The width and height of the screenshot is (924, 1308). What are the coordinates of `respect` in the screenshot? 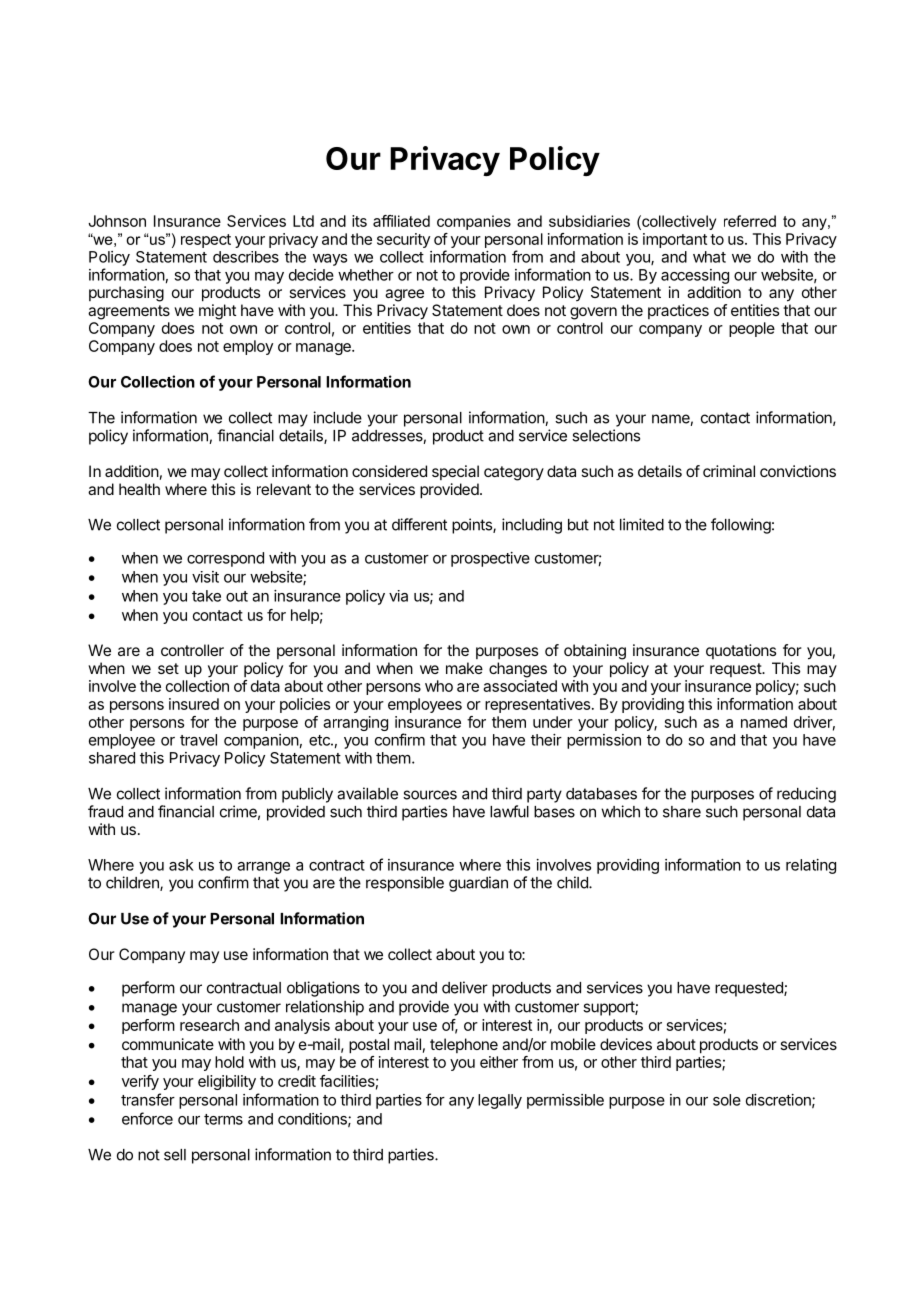 It's located at (206, 241).
